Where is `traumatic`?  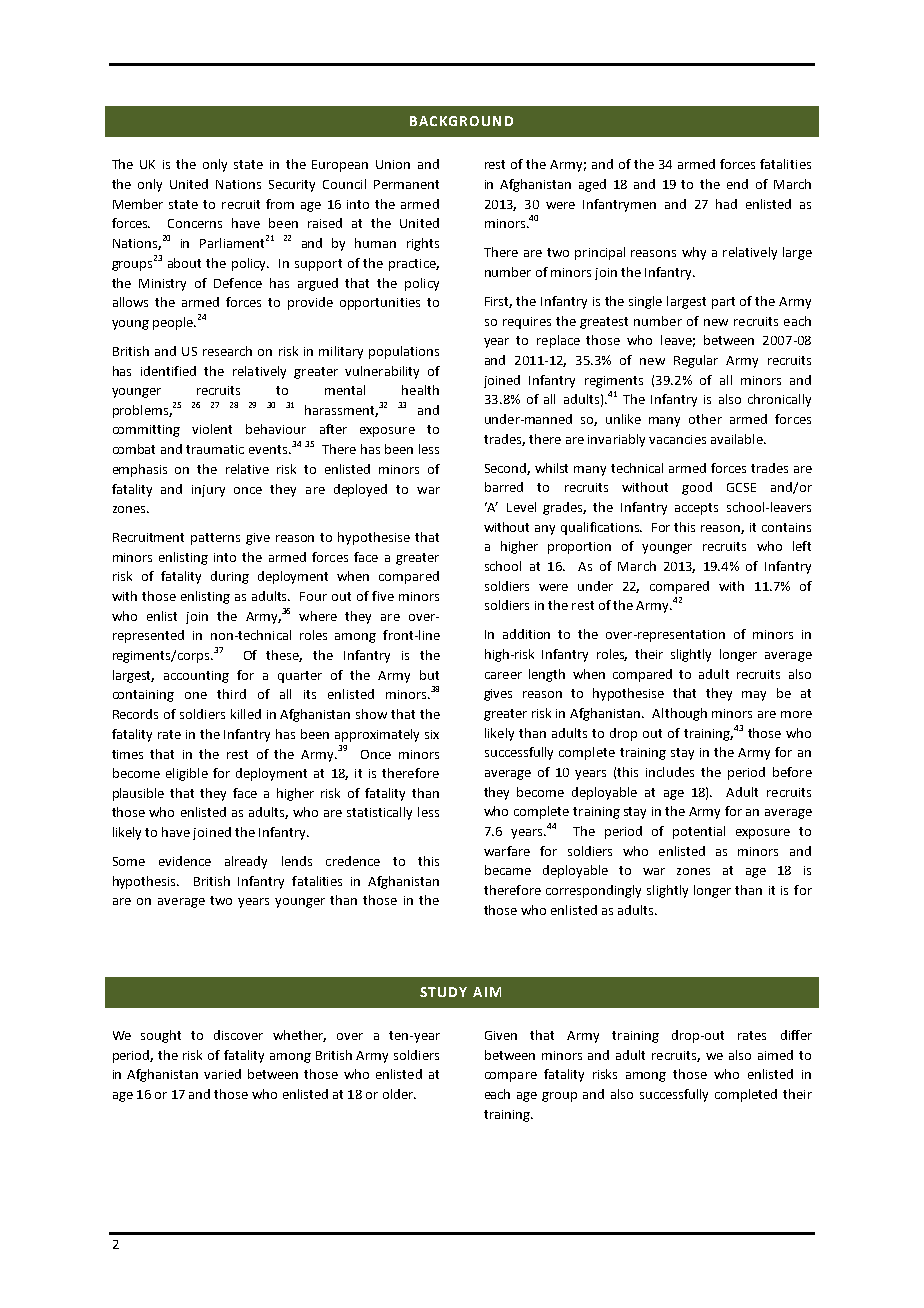 traumatic is located at coordinates (215, 449).
